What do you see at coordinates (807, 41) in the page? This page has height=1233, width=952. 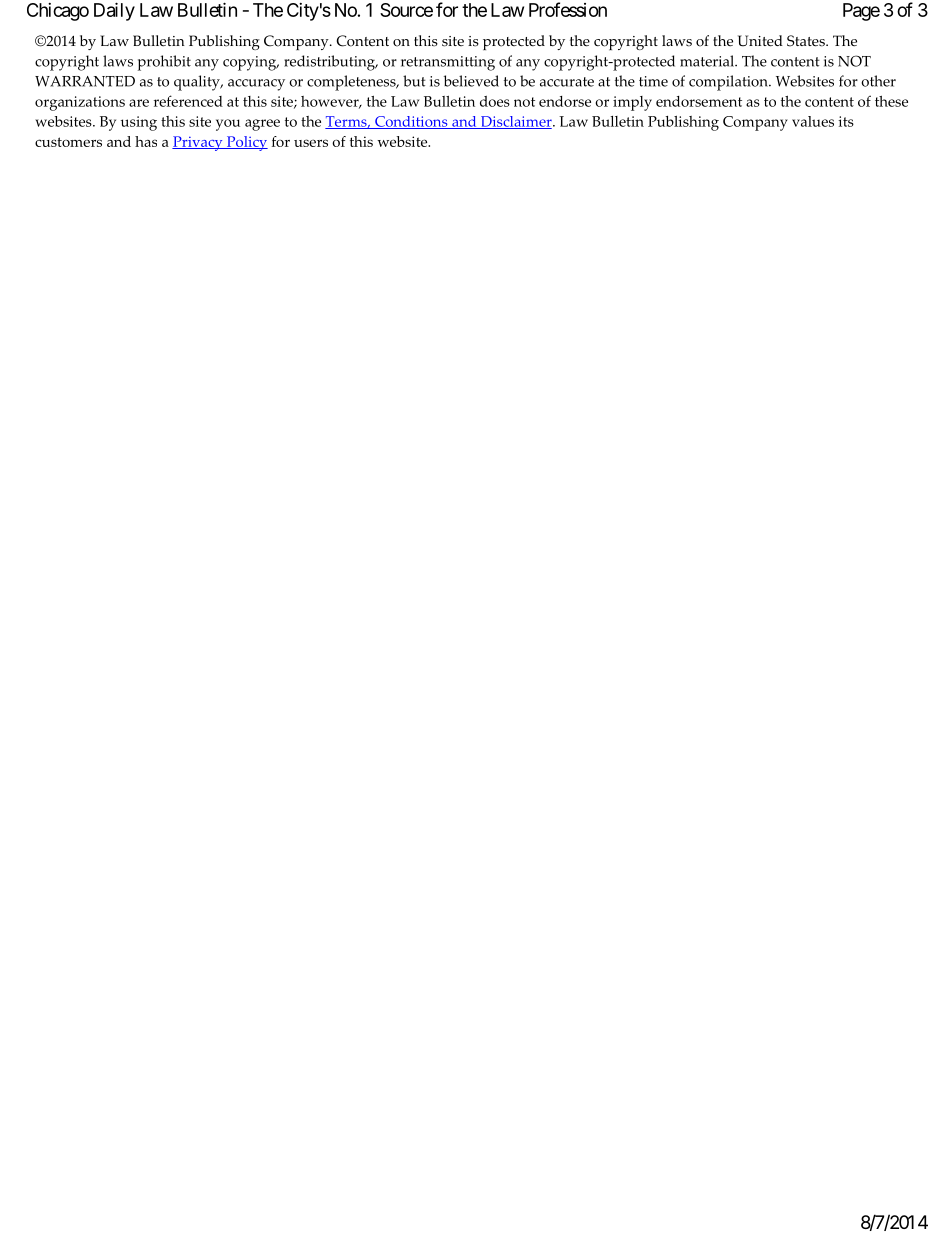 I see `States` at bounding box center [807, 41].
